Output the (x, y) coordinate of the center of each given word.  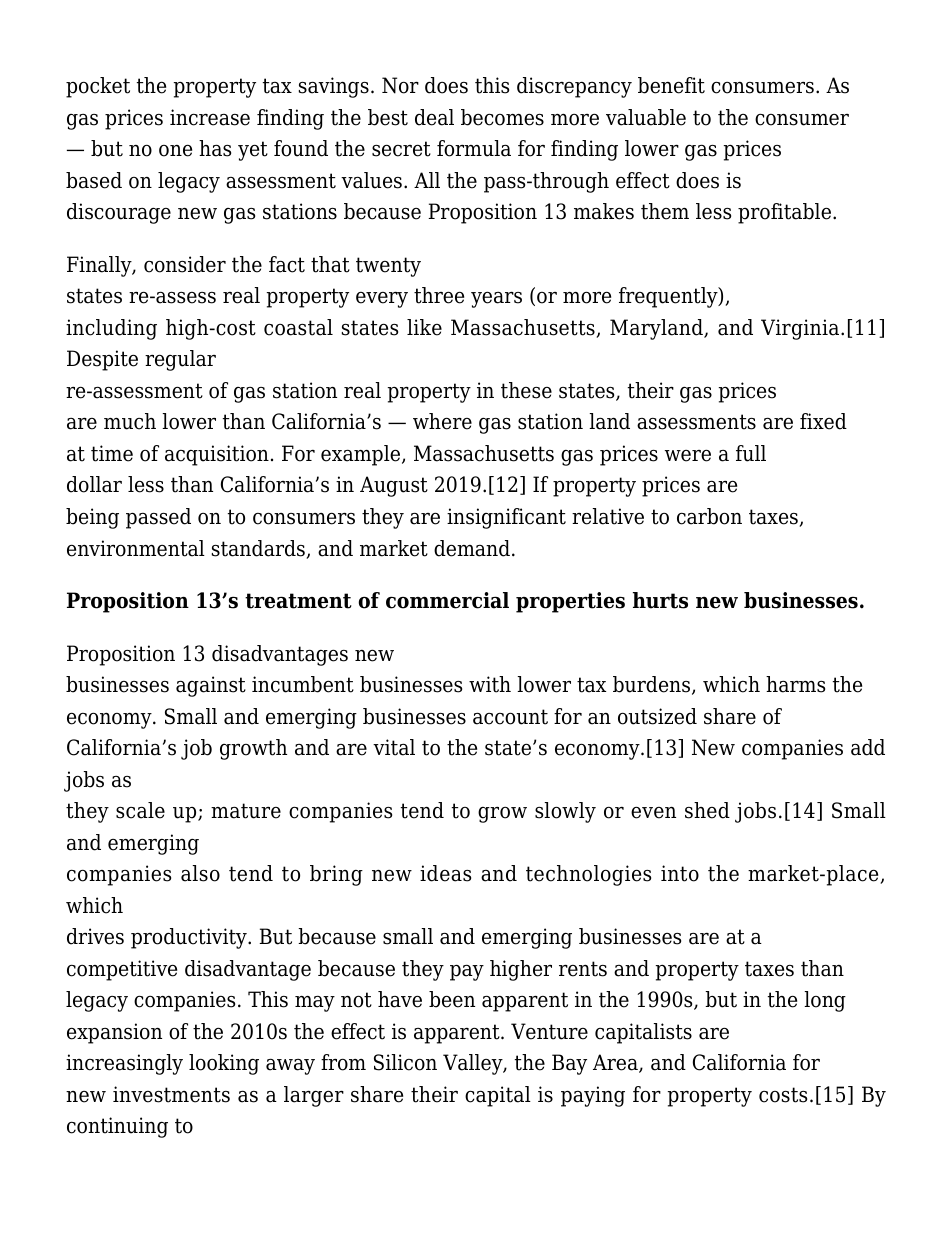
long (825, 1001)
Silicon (405, 1062)
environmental (136, 548)
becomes (502, 117)
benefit (671, 85)
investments (171, 1094)
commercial (447, 600)
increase (210, 117)
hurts (660, 600)
